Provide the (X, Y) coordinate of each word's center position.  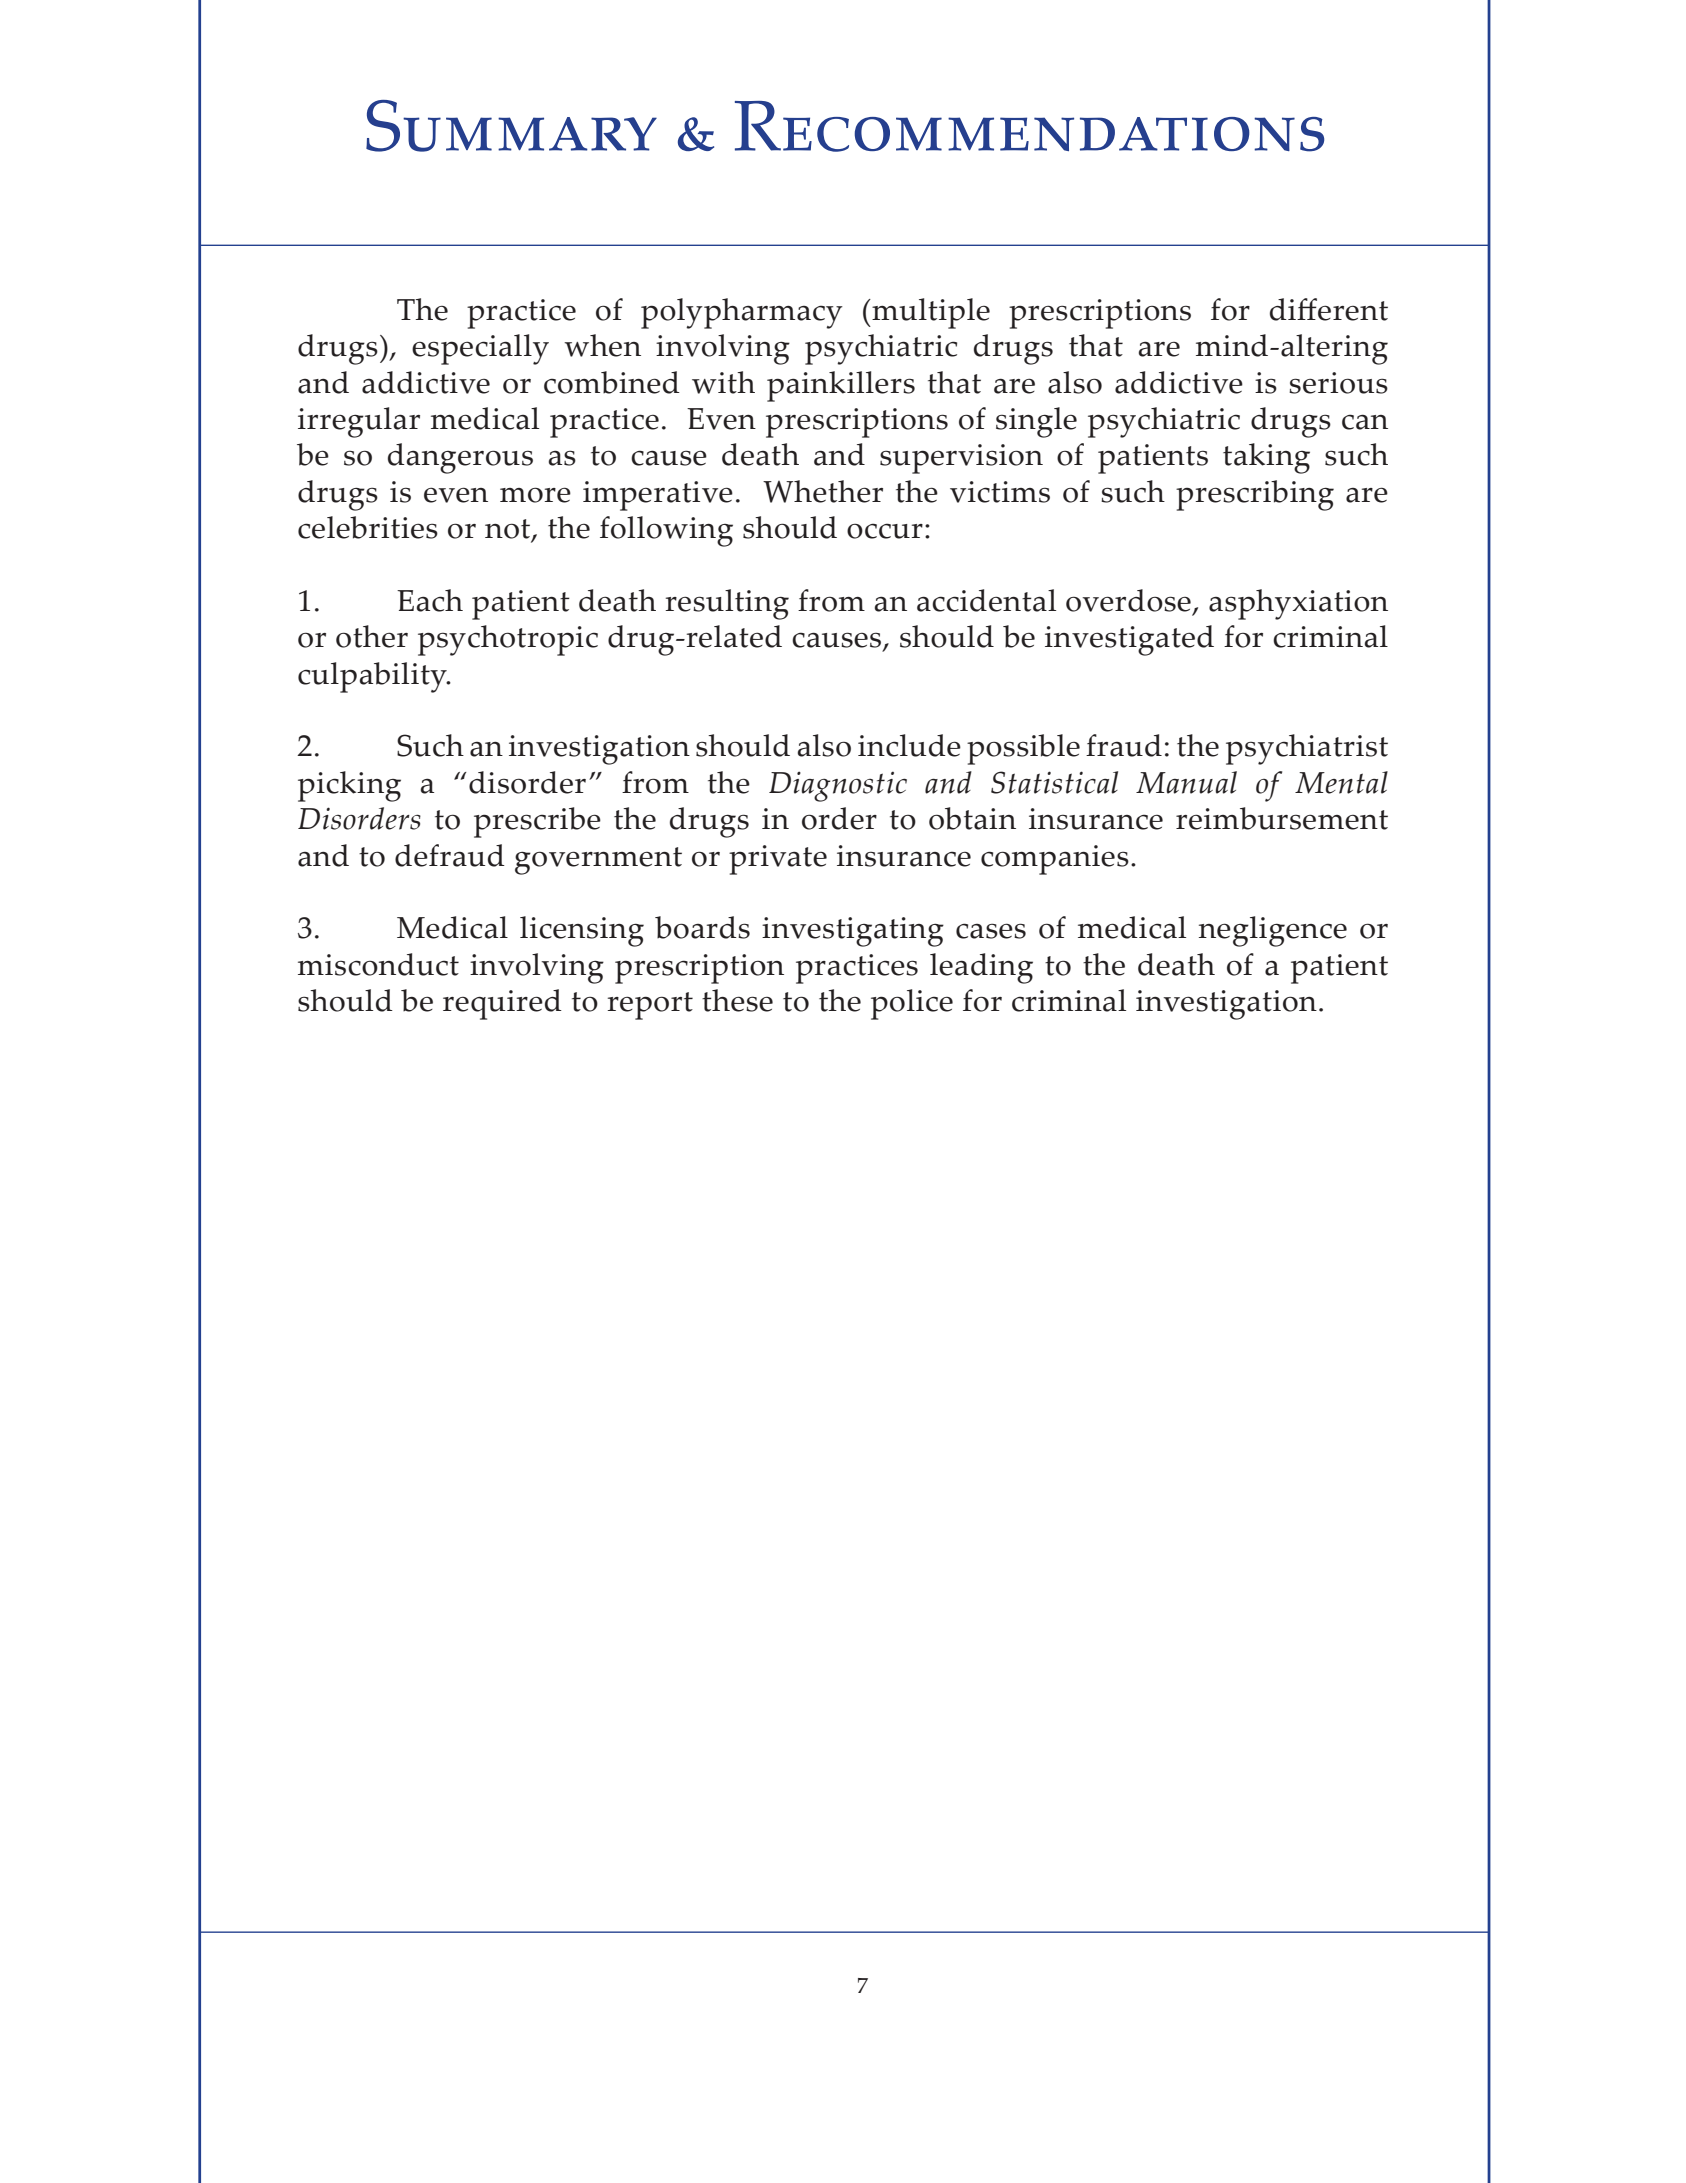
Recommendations (1029, 126)
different (1329, 309)
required (502, 1004)
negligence (1273, 931)
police (912, 1004)
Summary (511, 126)
